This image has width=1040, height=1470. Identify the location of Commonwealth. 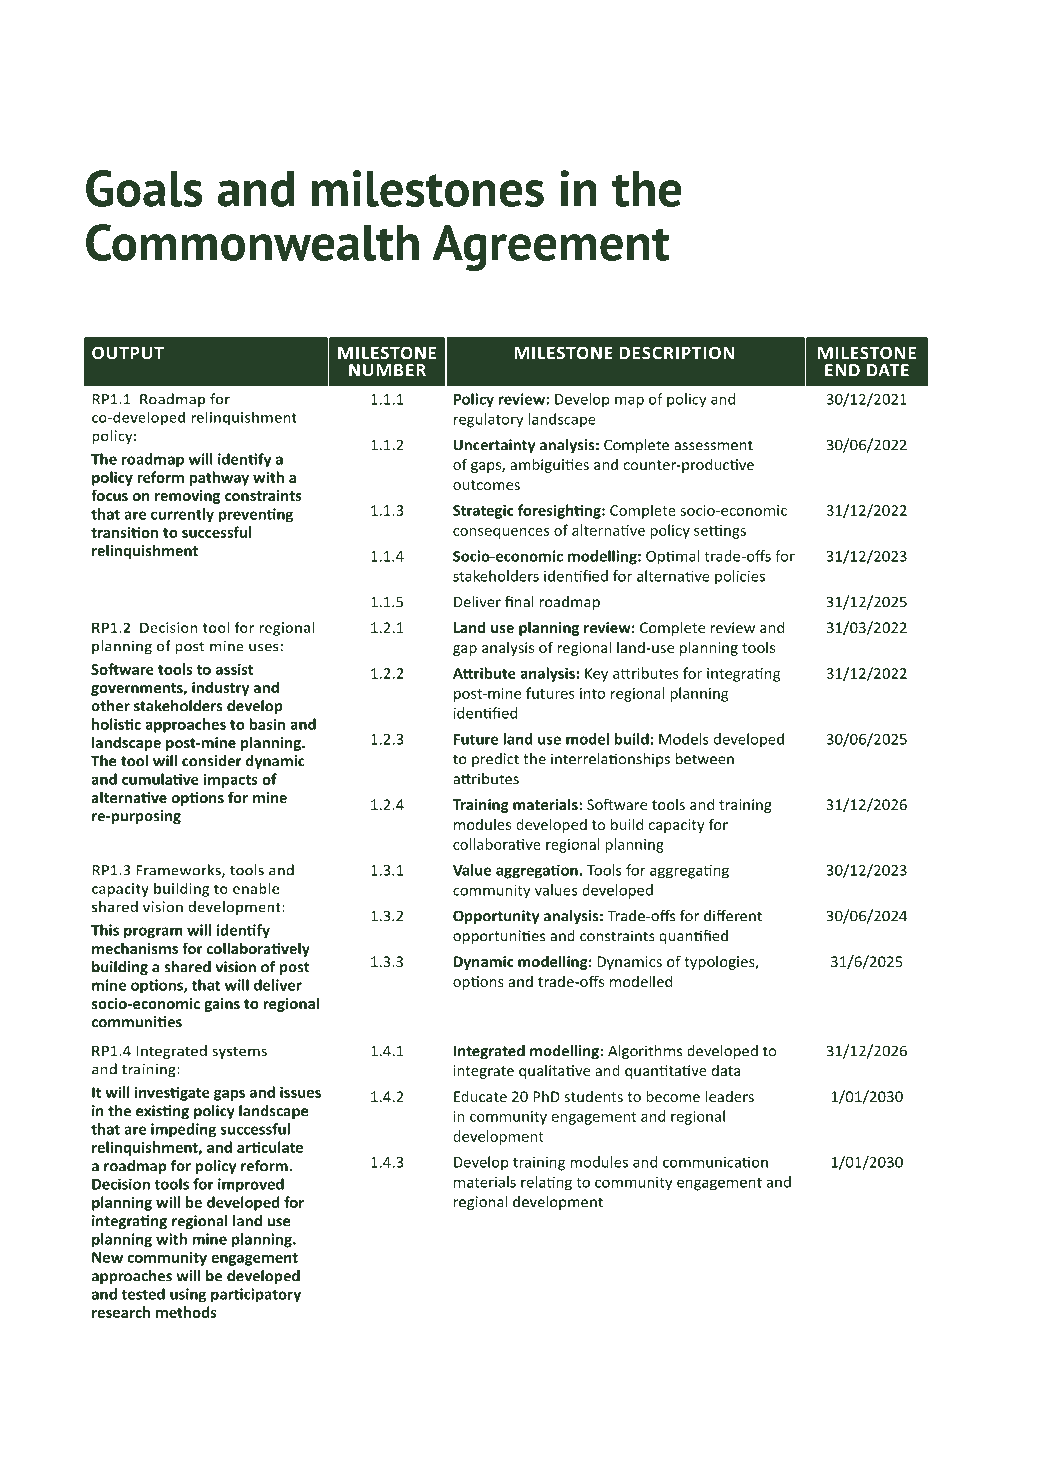
(252, 242).
